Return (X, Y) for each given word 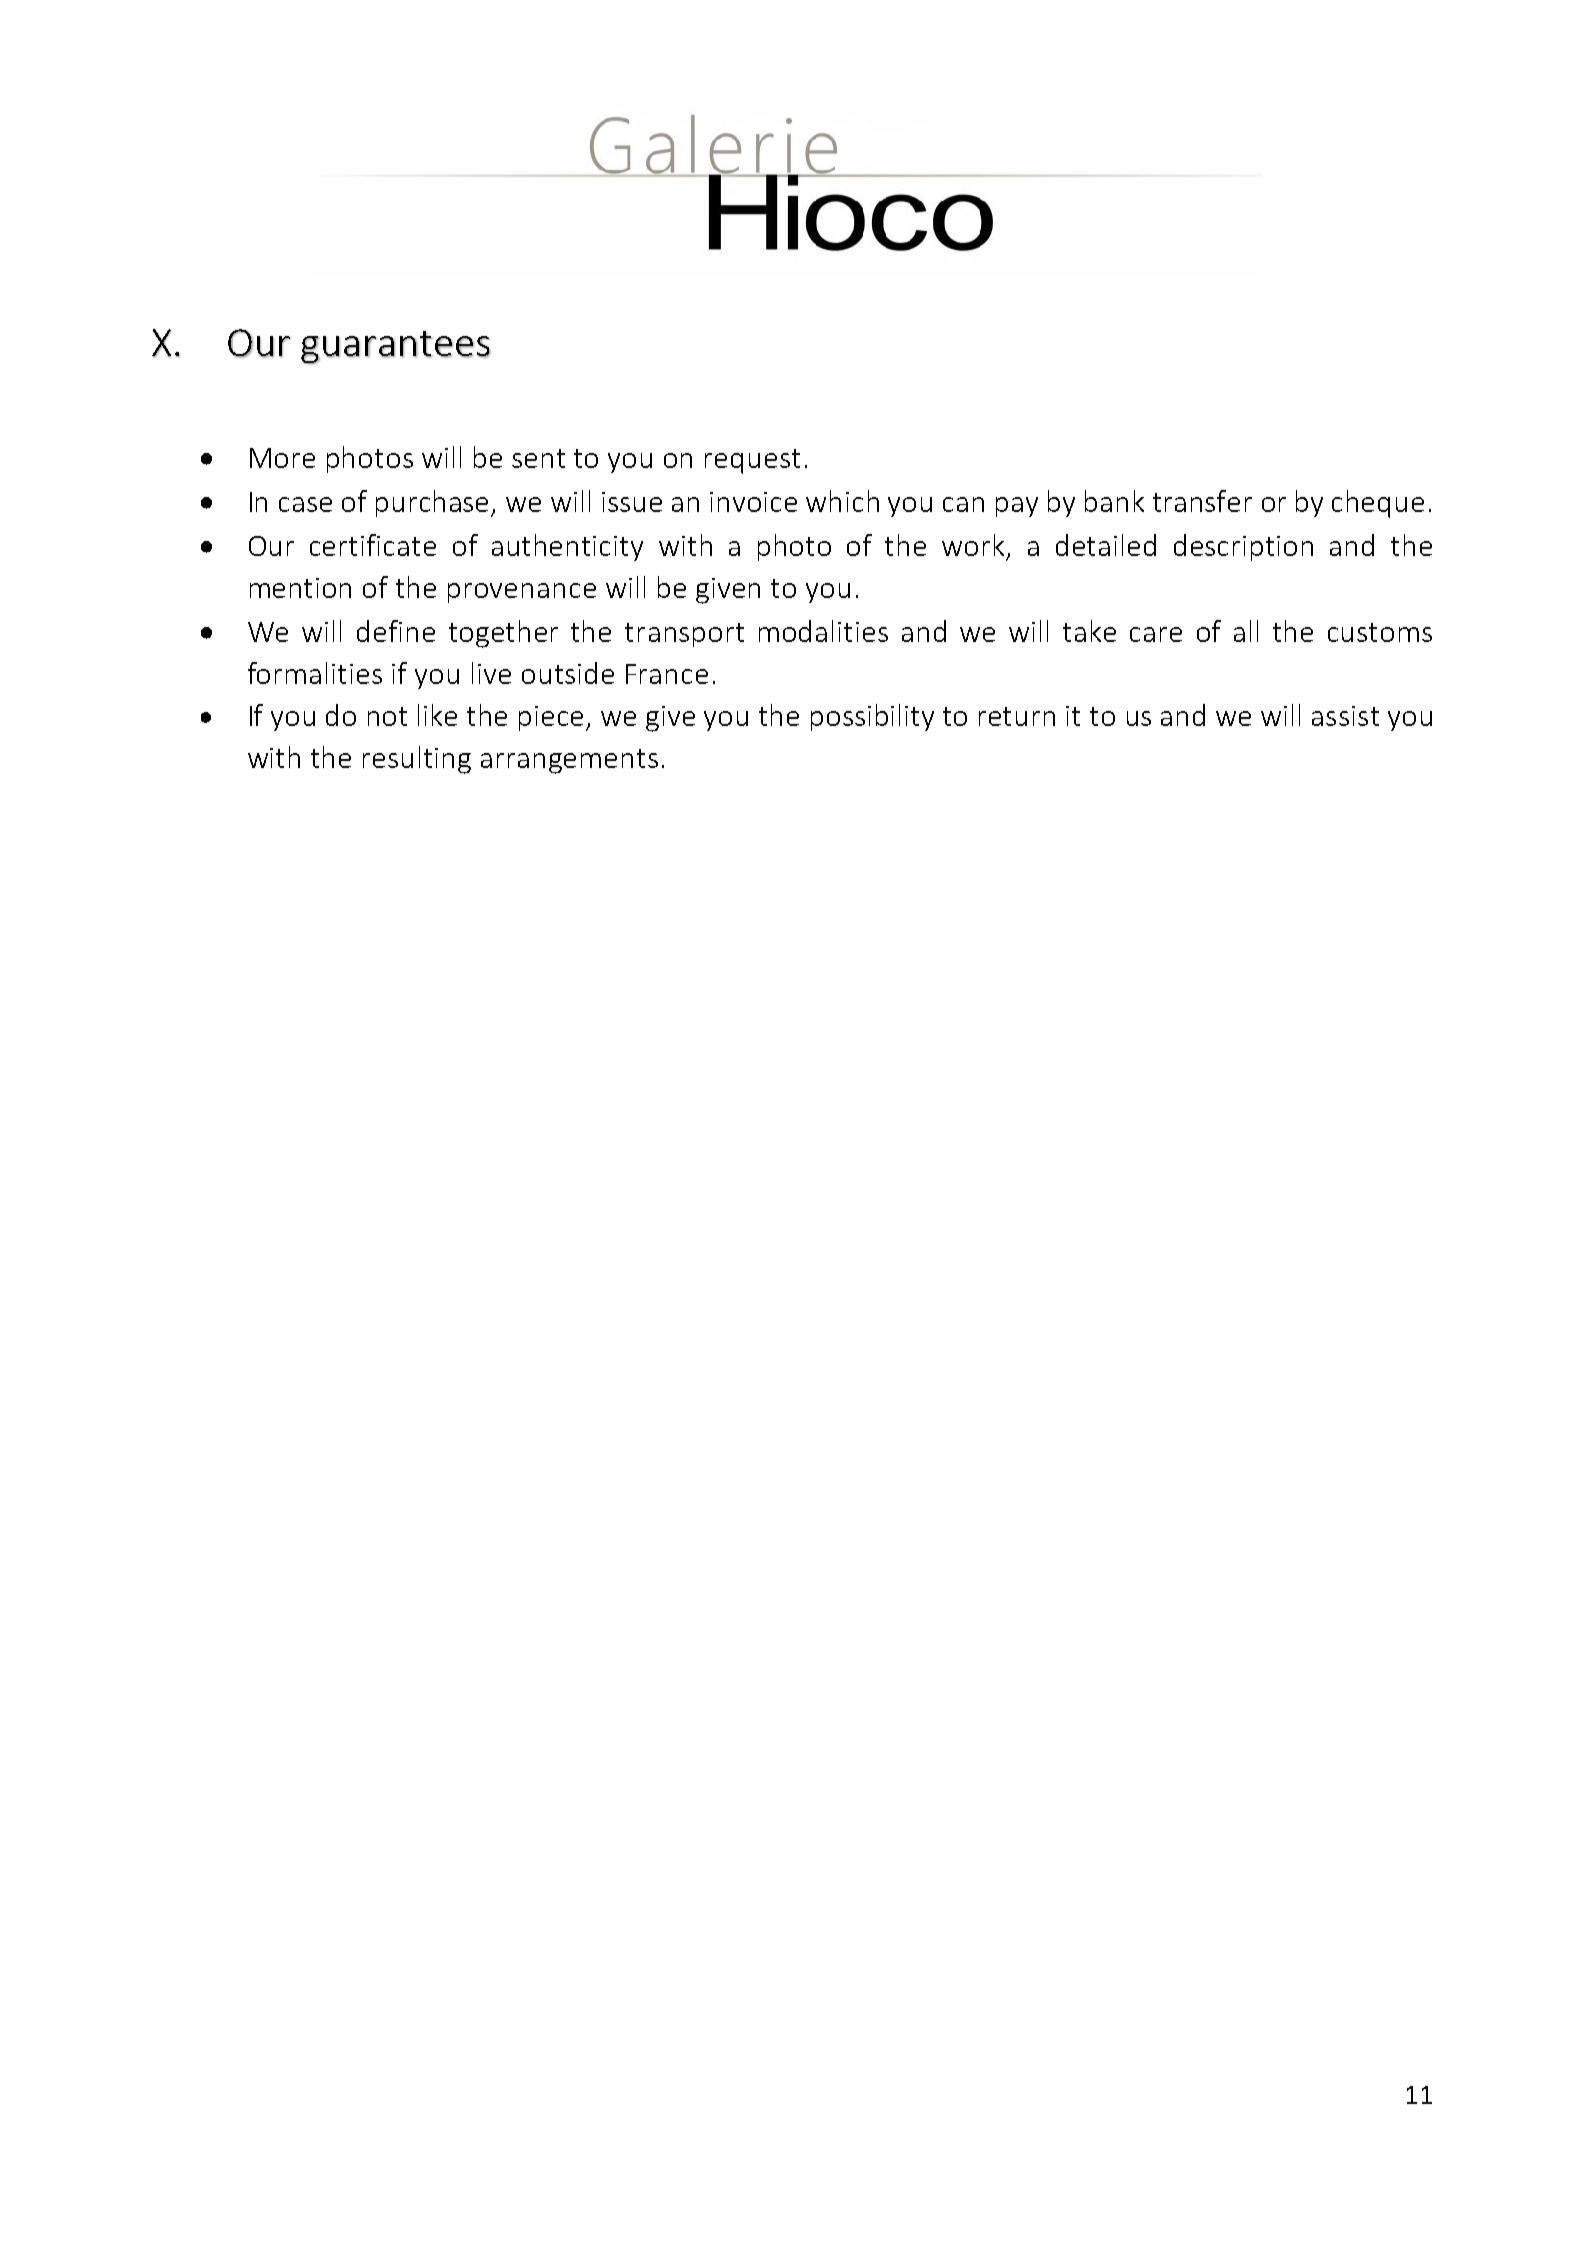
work (973, 545)
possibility (872, 717)
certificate (373, 545)
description (1243, 547)
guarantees (396, 347)
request (752, 461)
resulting (417, 760)
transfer (1202, 501)
